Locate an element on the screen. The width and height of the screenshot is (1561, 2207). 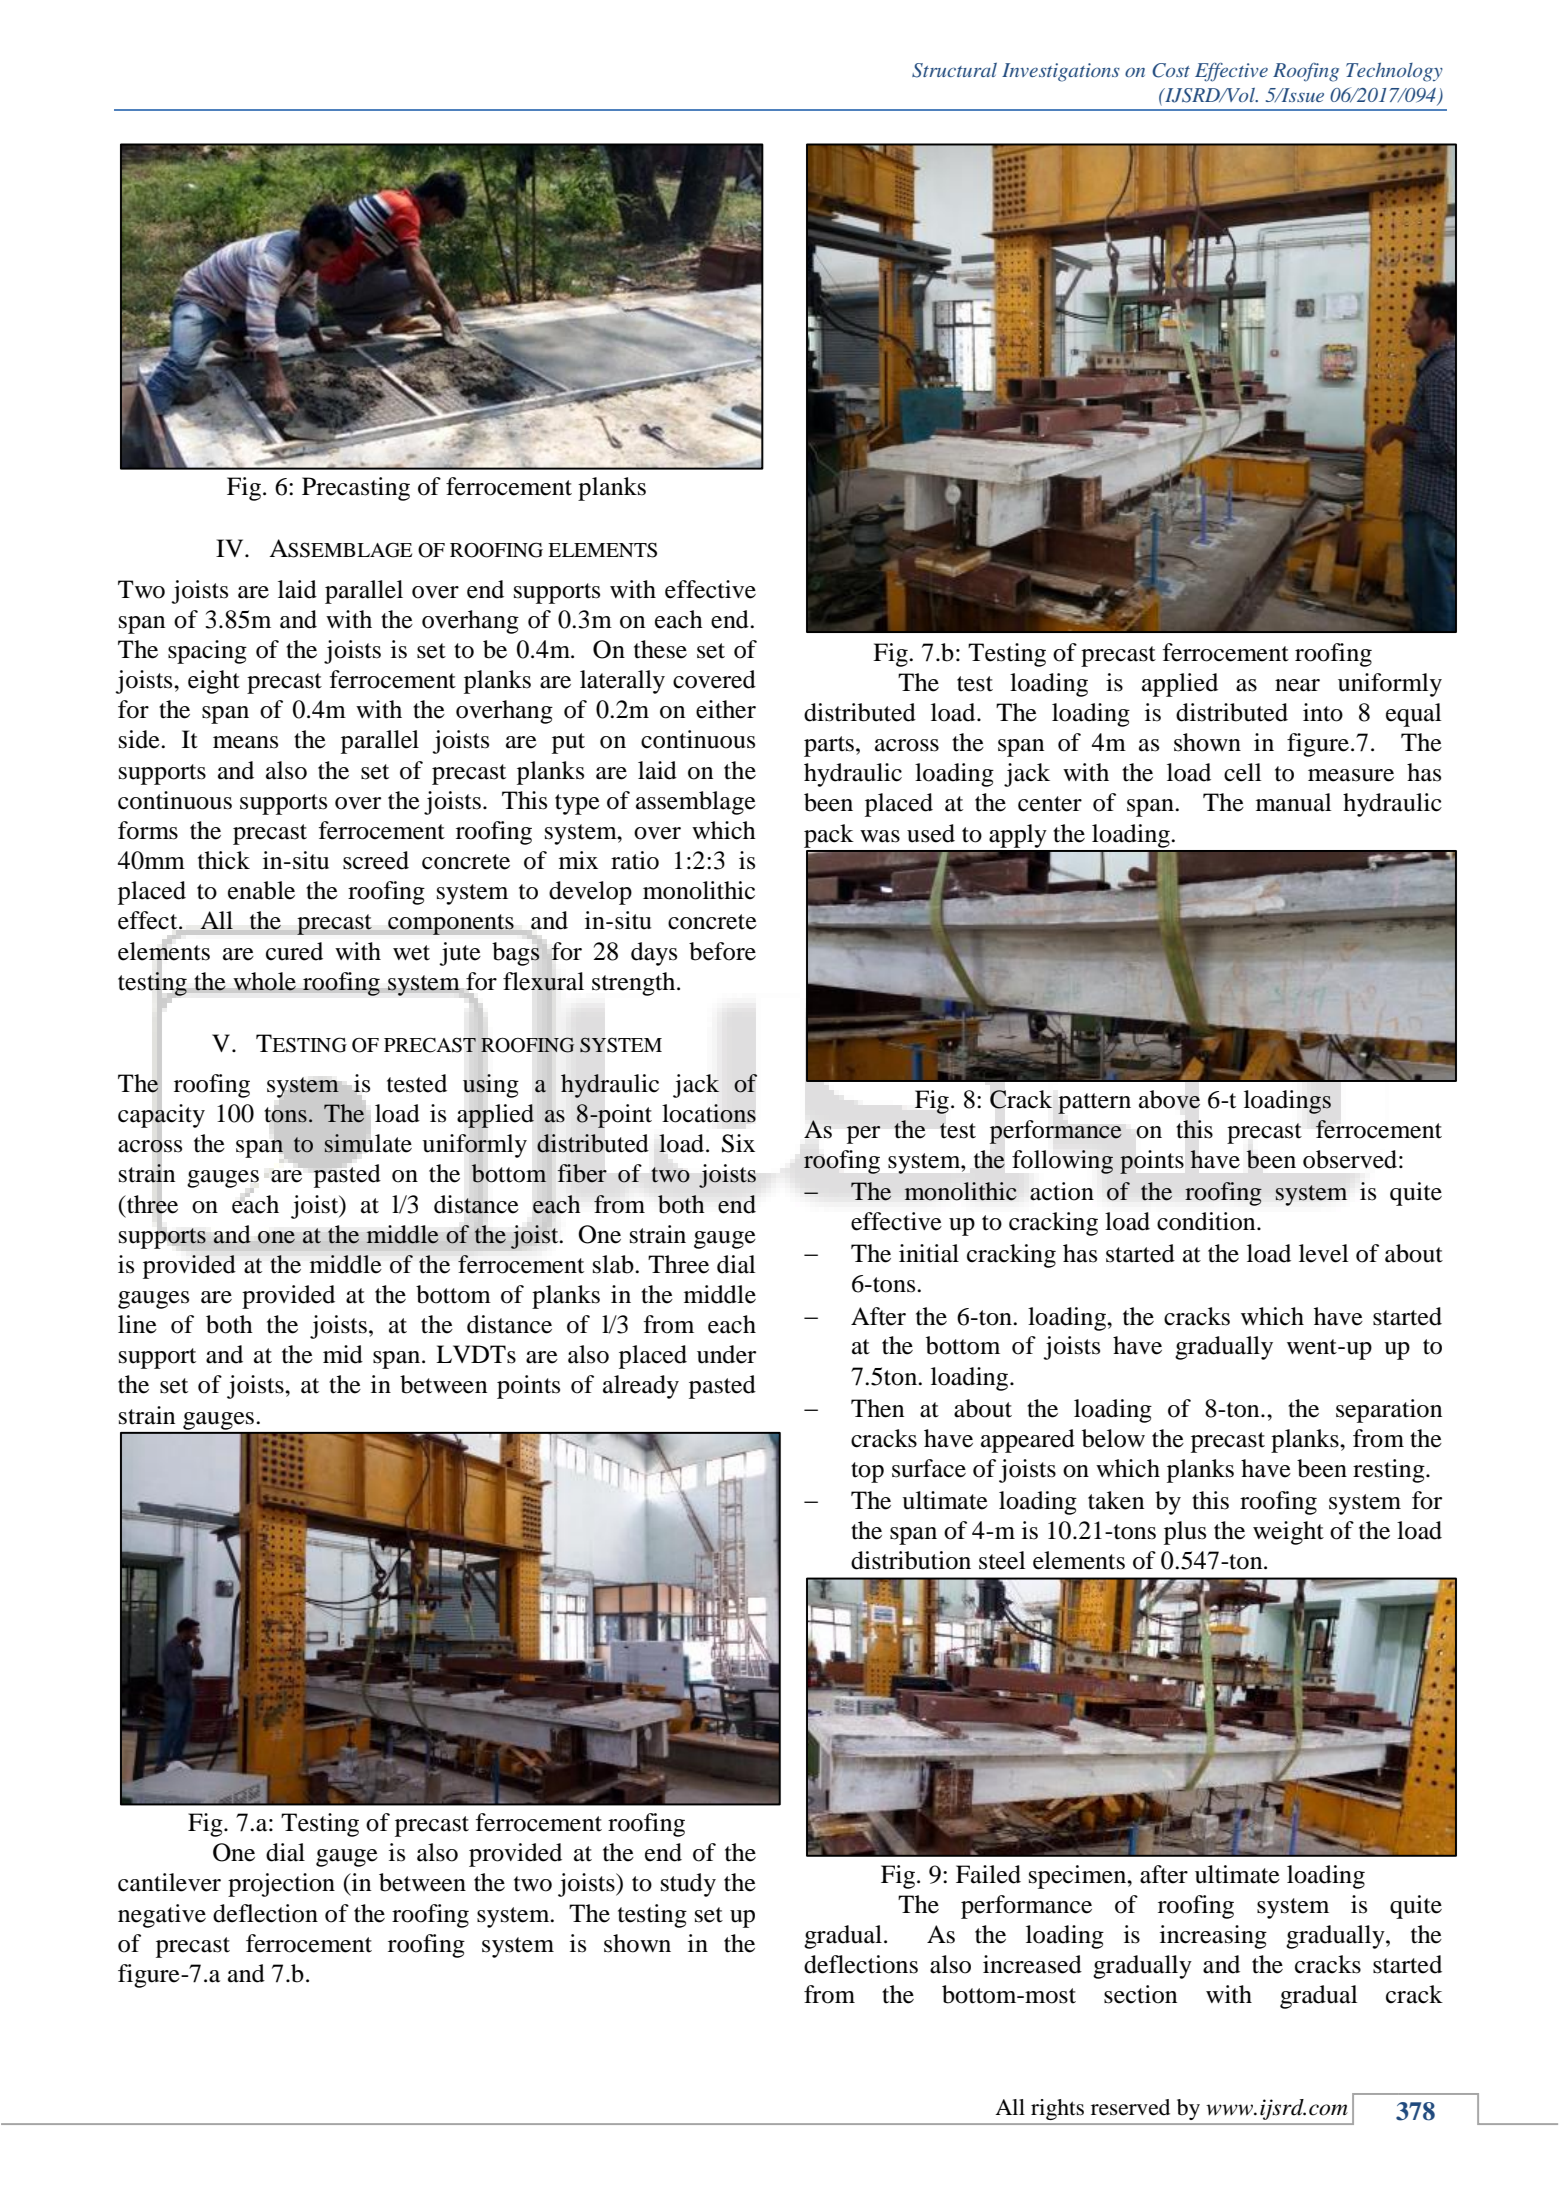
Cost is located at coordinates (1171, 70).
